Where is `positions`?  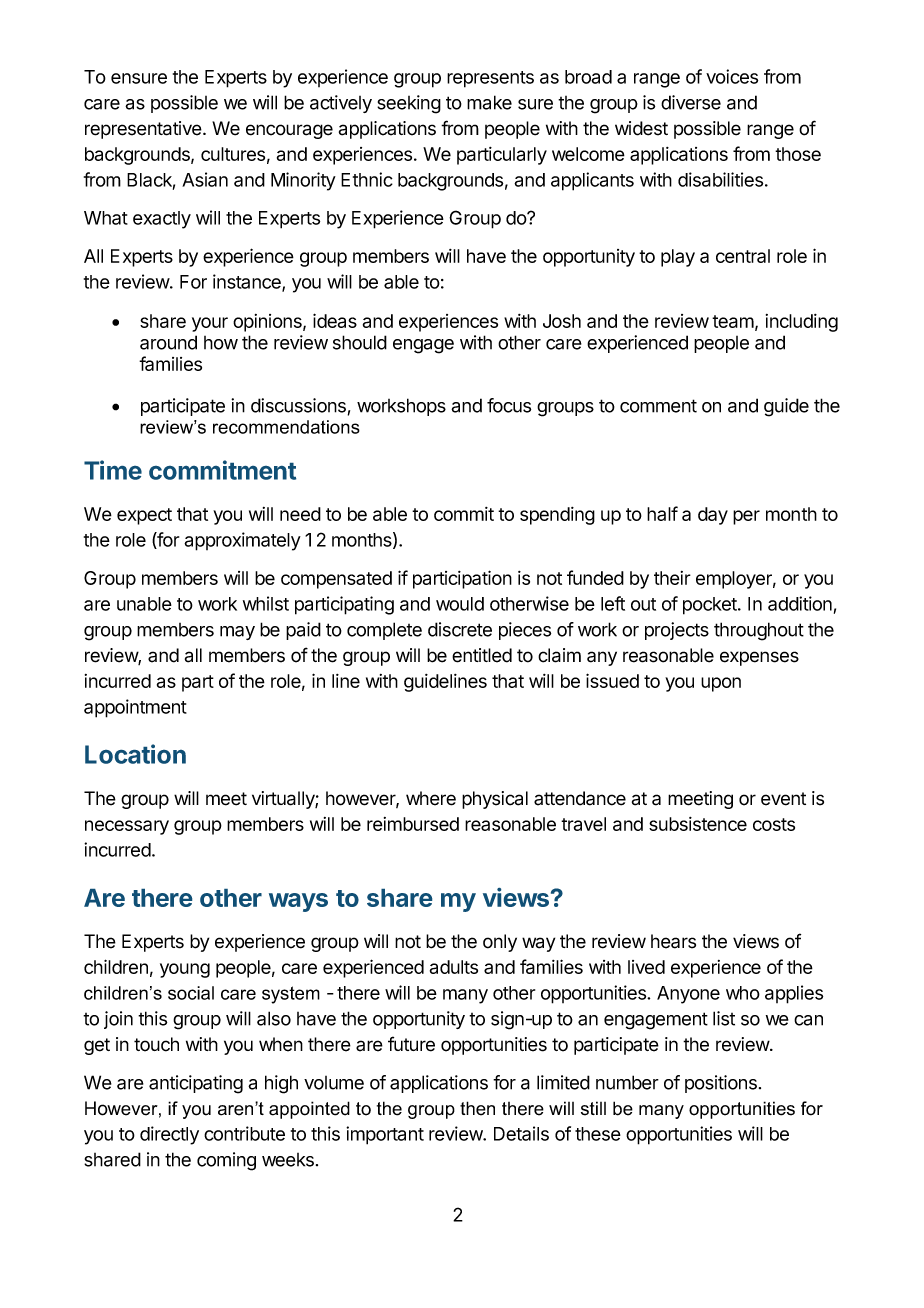
positions is located at coordinates (721, 1084).
